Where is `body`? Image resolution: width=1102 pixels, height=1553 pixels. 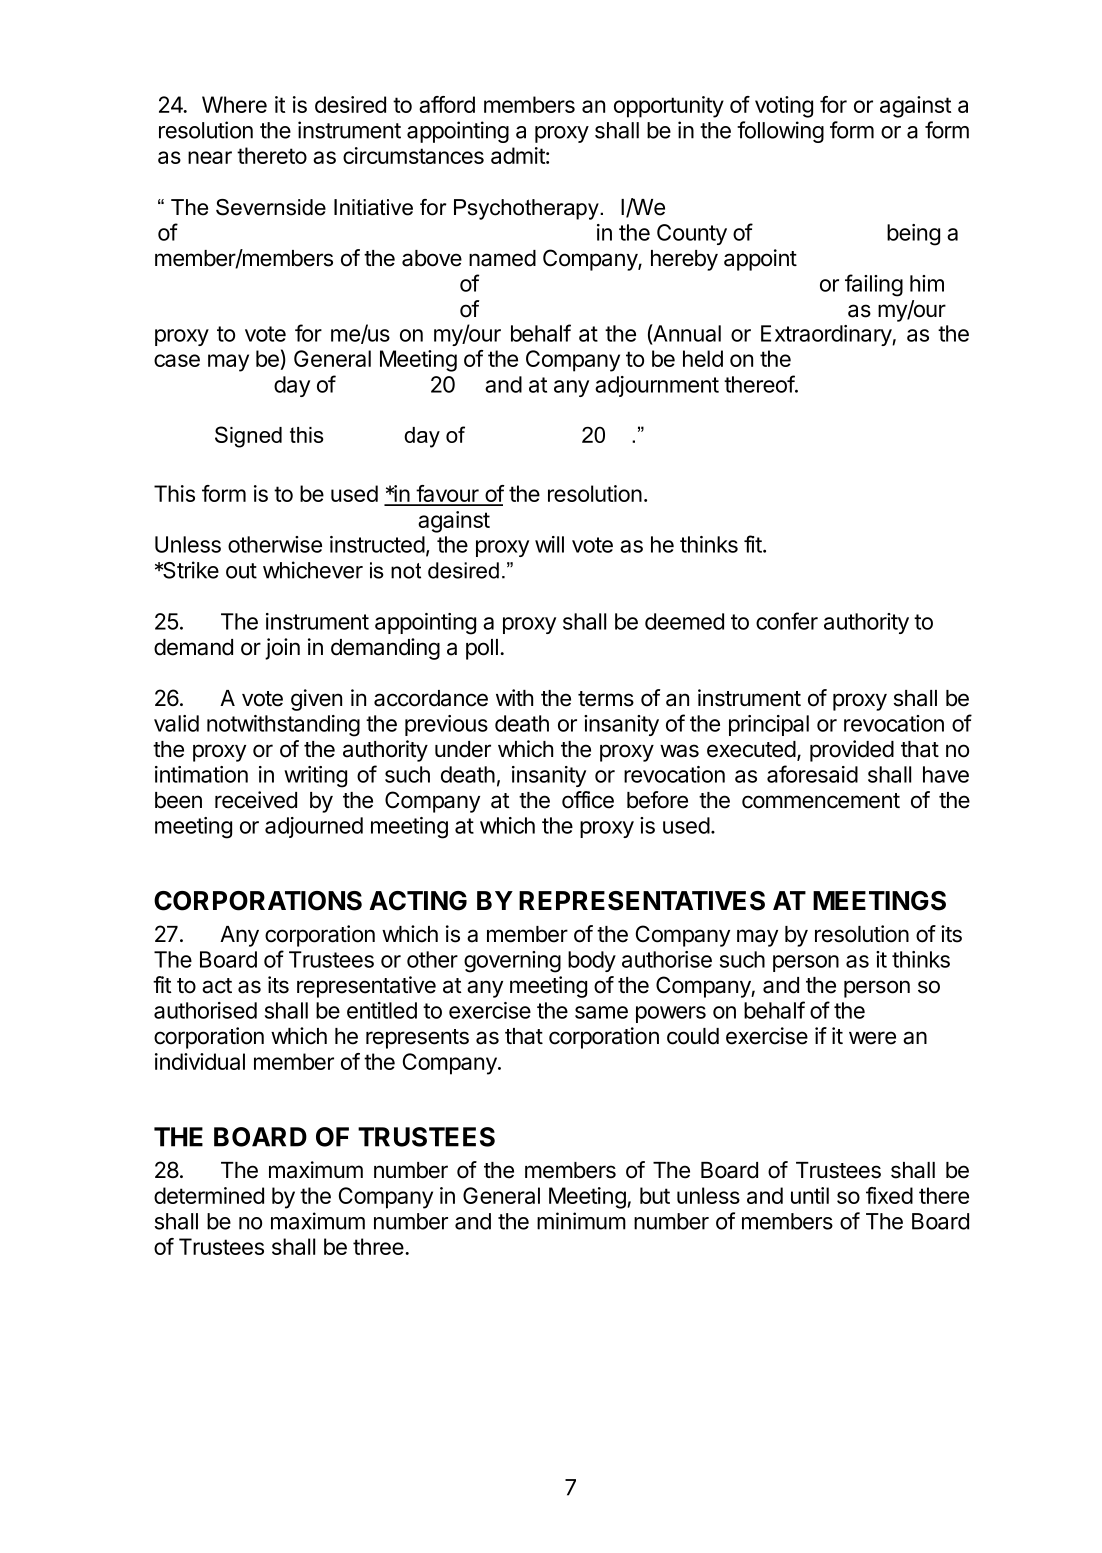
body is located at coordinates (592, 961).
